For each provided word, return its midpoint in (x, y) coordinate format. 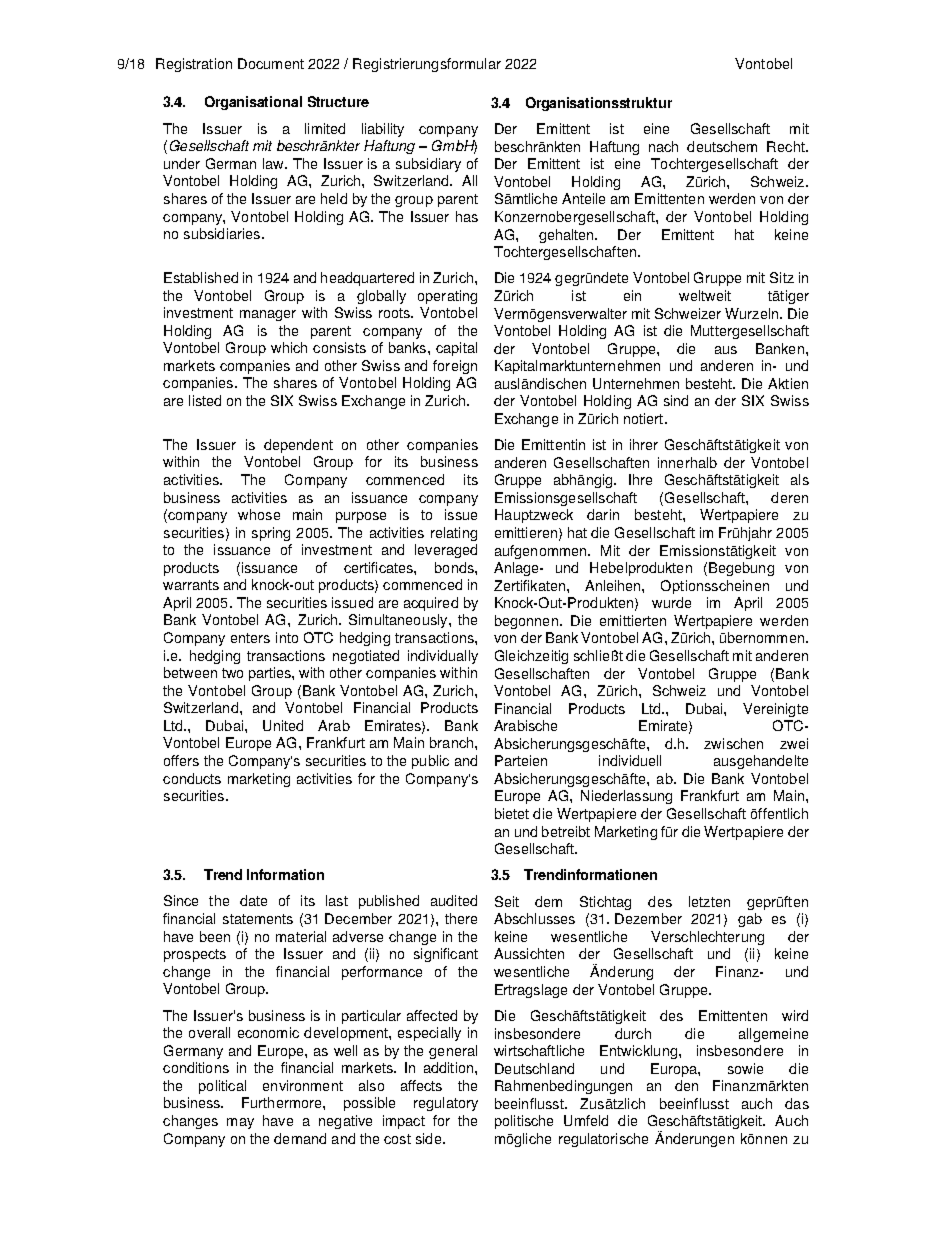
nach (663, 146)
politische (524, 1122)
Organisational (253, 103)
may (240, 1123)
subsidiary (428, 165)
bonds (455, 567)
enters (250, 638)
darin (603, 514)
